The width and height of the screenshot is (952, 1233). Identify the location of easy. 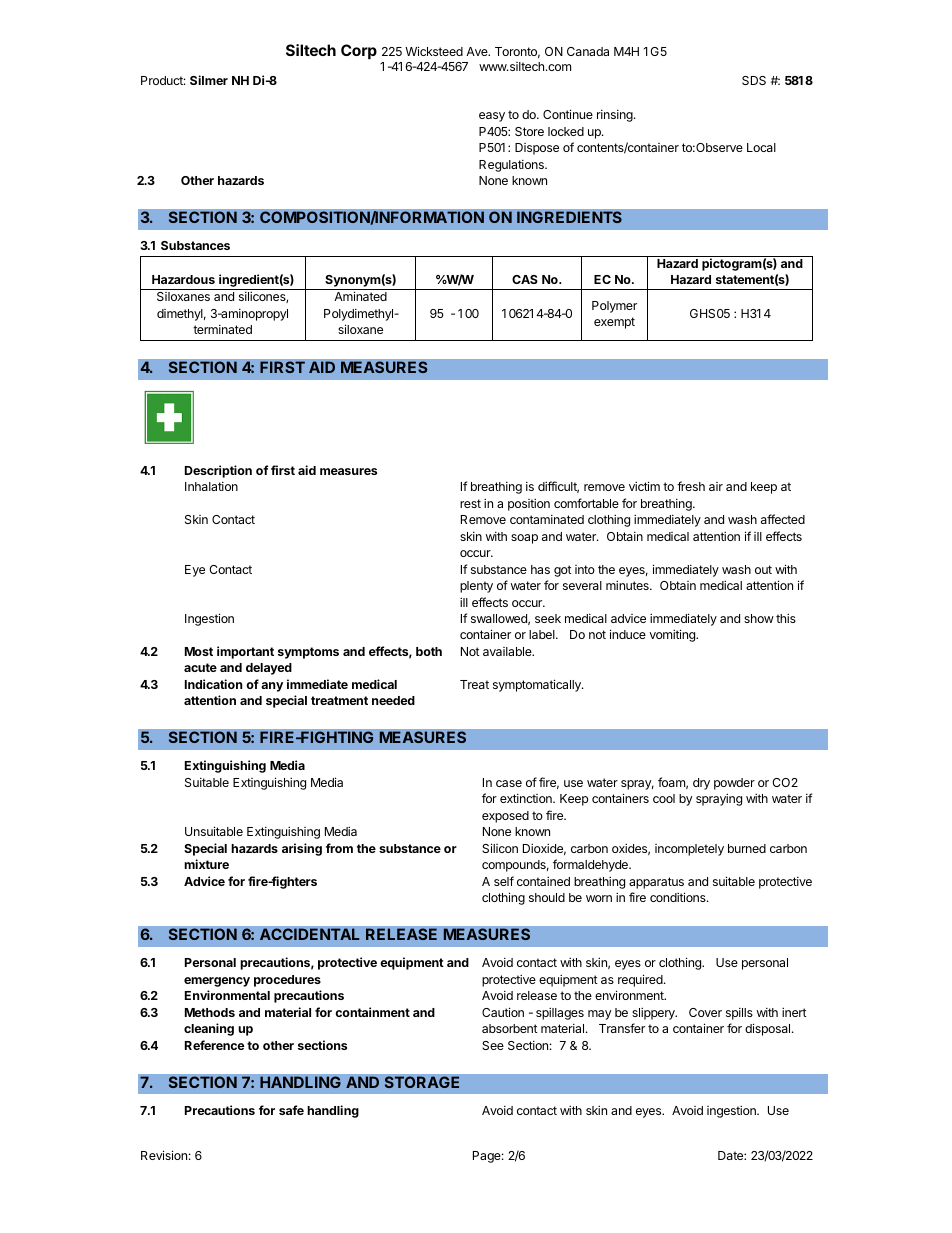
(492, 117).
